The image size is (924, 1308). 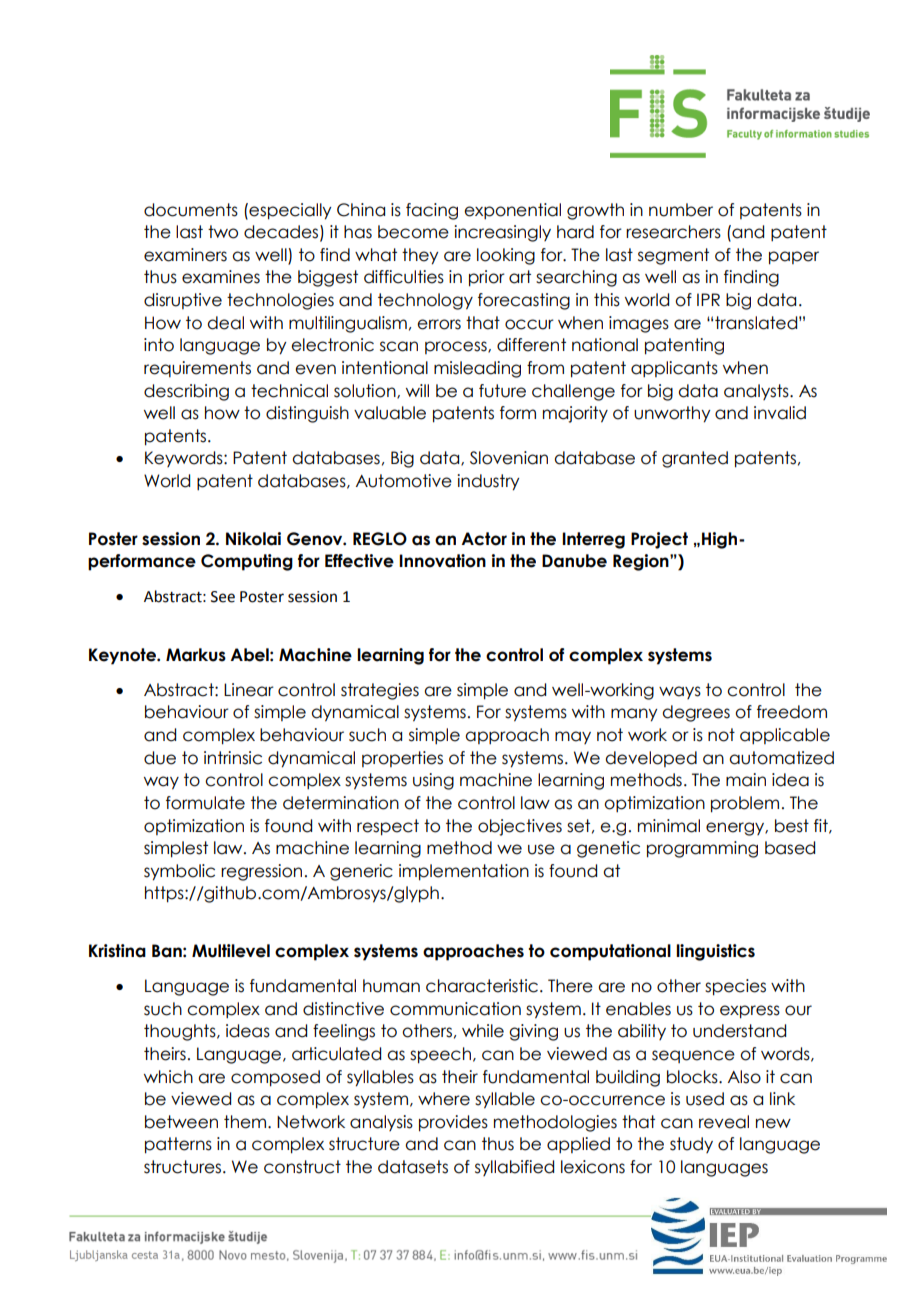 I want to click on Project, so click(x=659, y=540).
